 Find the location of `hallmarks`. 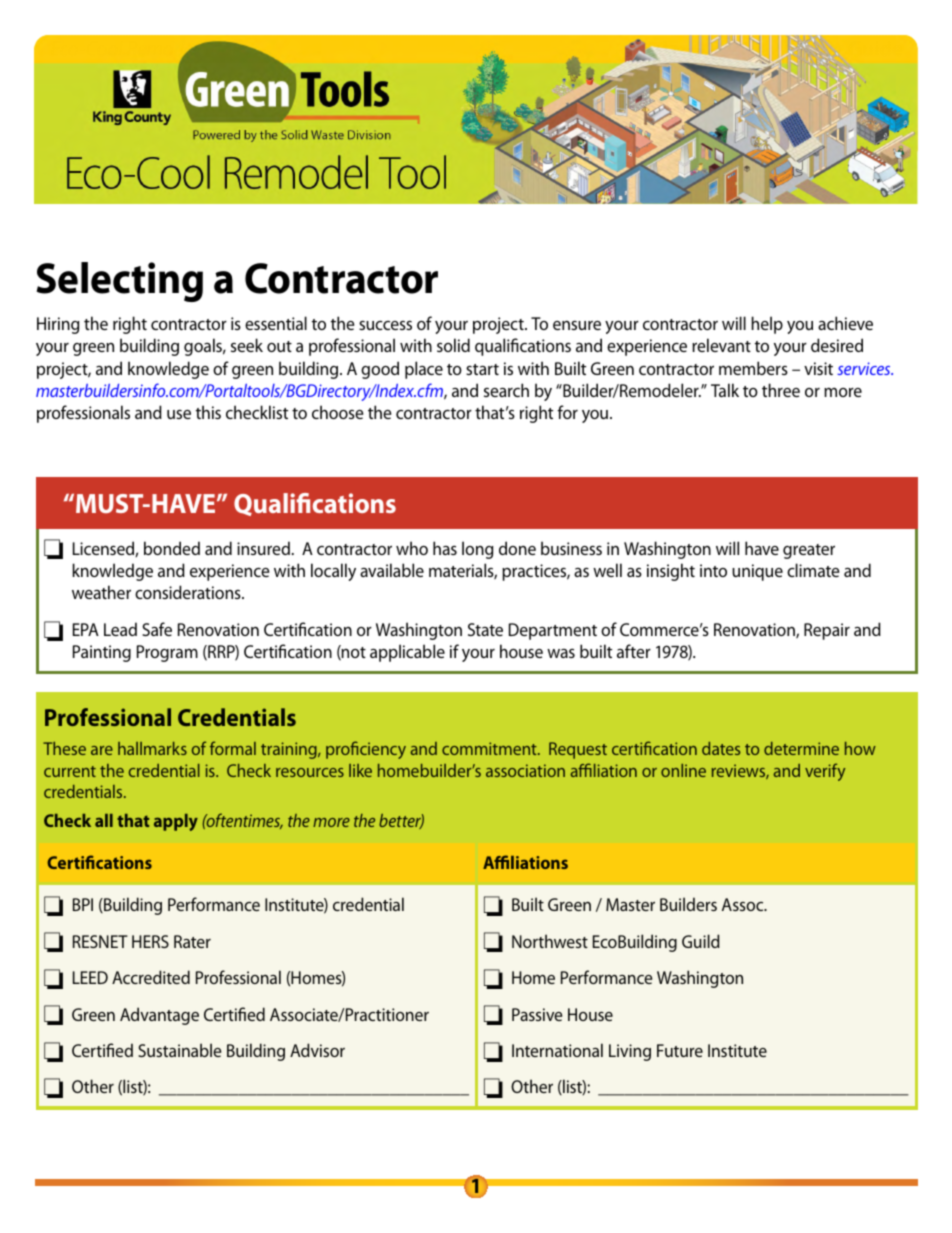

hallmarks is located at coordinates (152, 748).
